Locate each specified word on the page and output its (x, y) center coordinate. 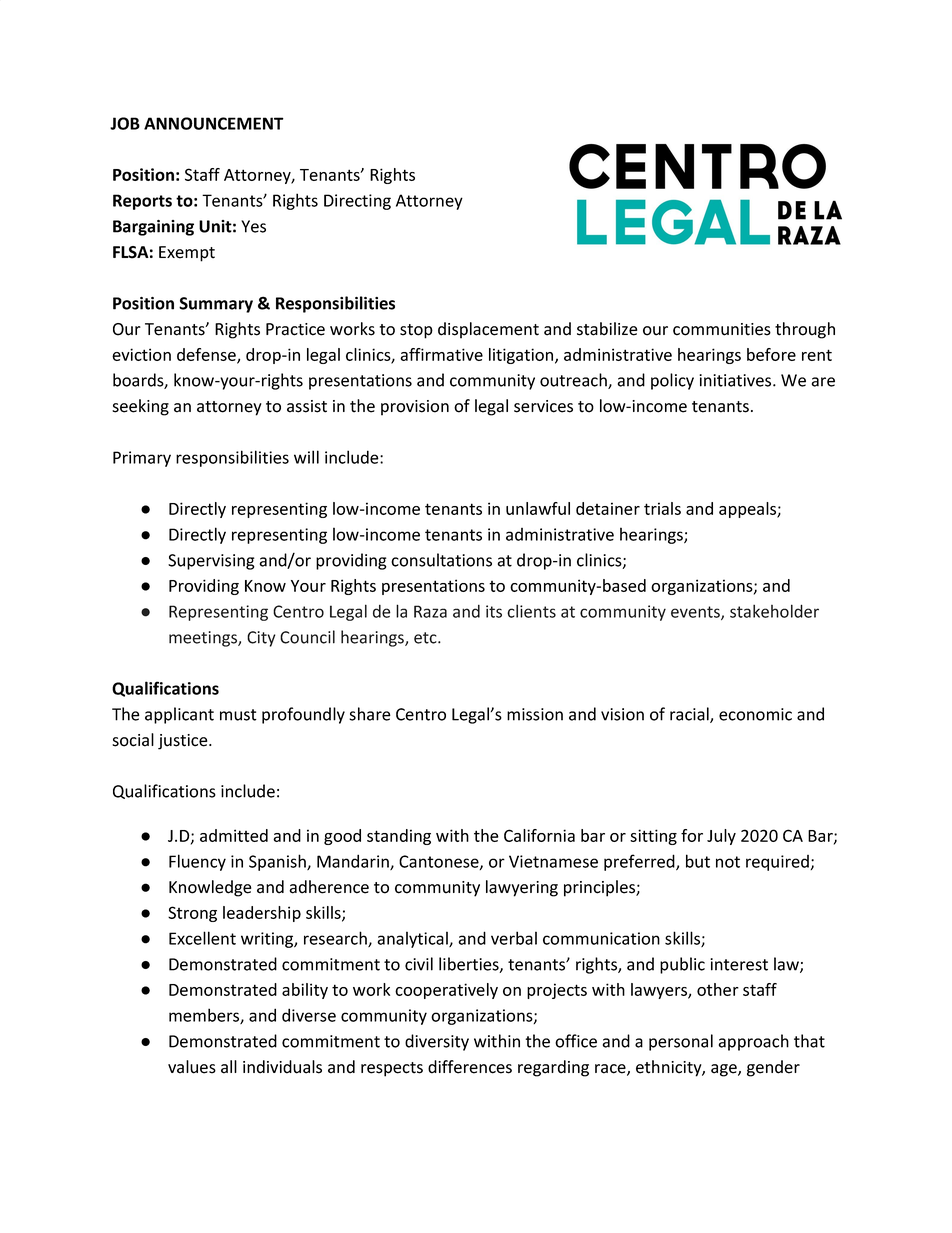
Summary (216, 305)
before (771, 354)
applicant (179, 715)
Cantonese (440, 862)
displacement (488, 330)
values (192, 1067)
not (728, 862)
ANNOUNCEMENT (214, 123)
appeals (748, 510)
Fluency (197, 862)
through (805, 330)
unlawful (538, 508)
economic (755, 714)
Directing (357, 202)
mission (535, 714)
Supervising (211, 562)
